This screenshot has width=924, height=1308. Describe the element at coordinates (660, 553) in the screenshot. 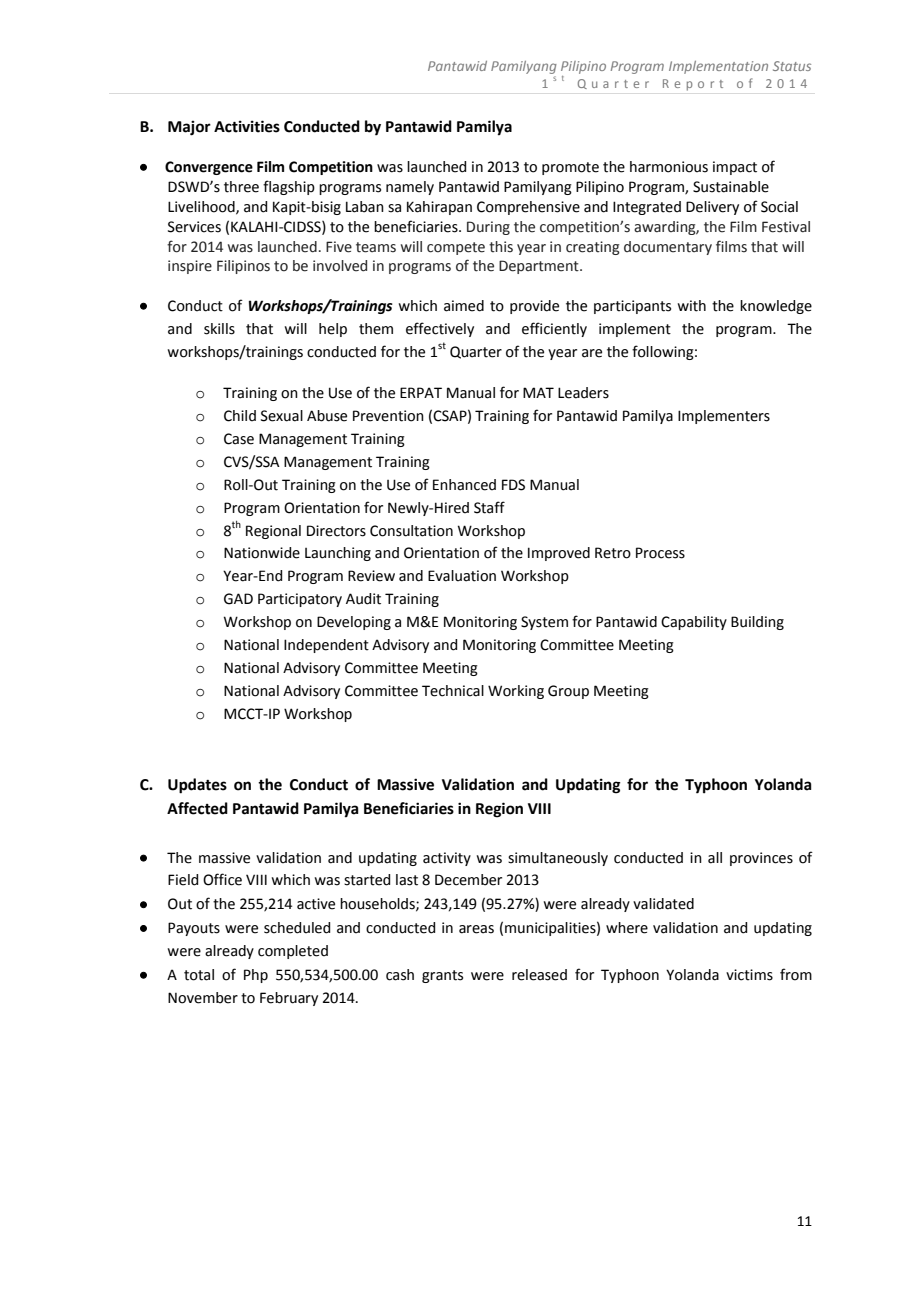

I see `Process` at that location.
